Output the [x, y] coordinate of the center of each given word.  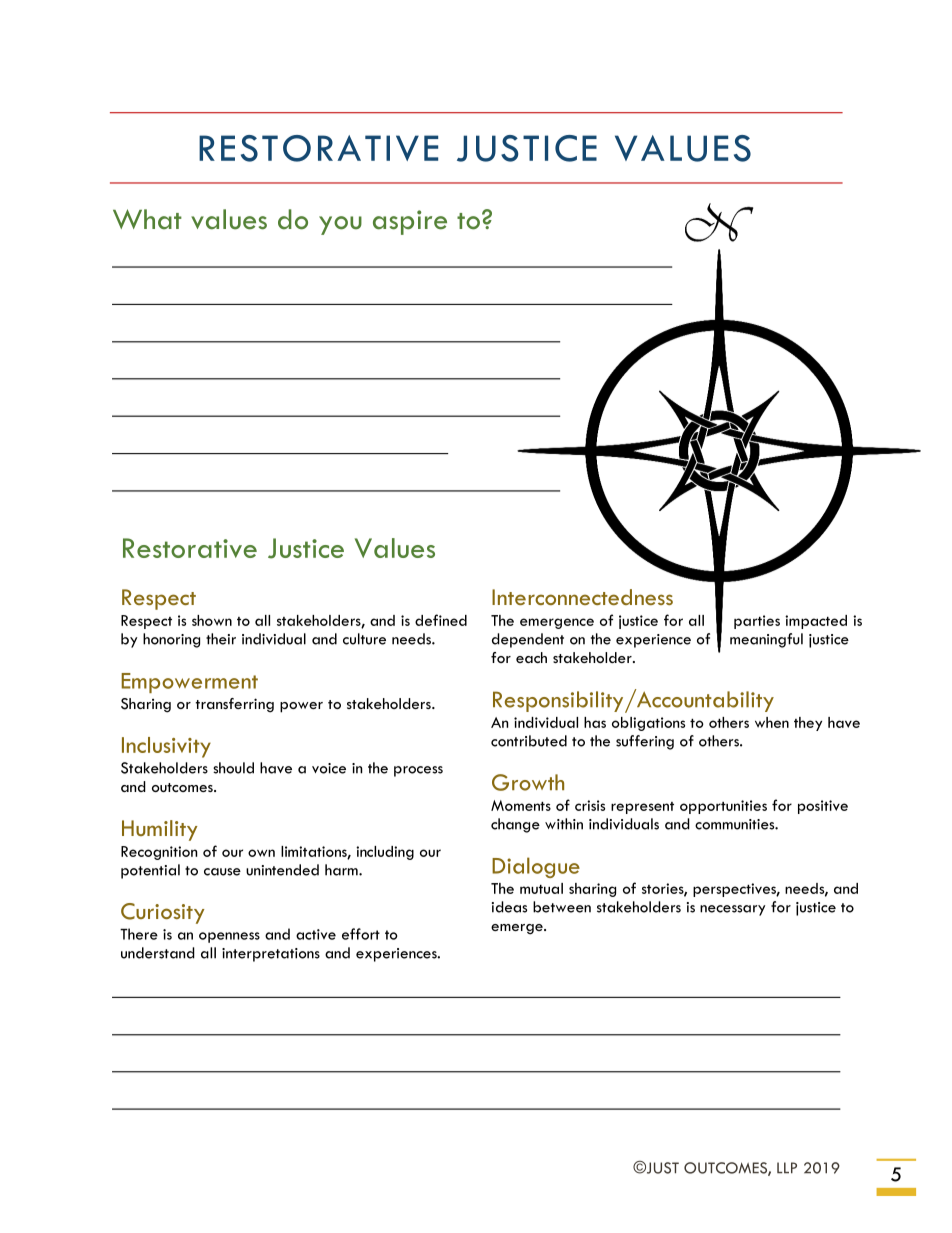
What [147, 219]
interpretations [271, 955]
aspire [410, 222]
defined [441, 620]
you [340, 225]
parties [757, 622]
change [515, 825]
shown [212, 620]
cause [222, 872]
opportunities [723, 807]
